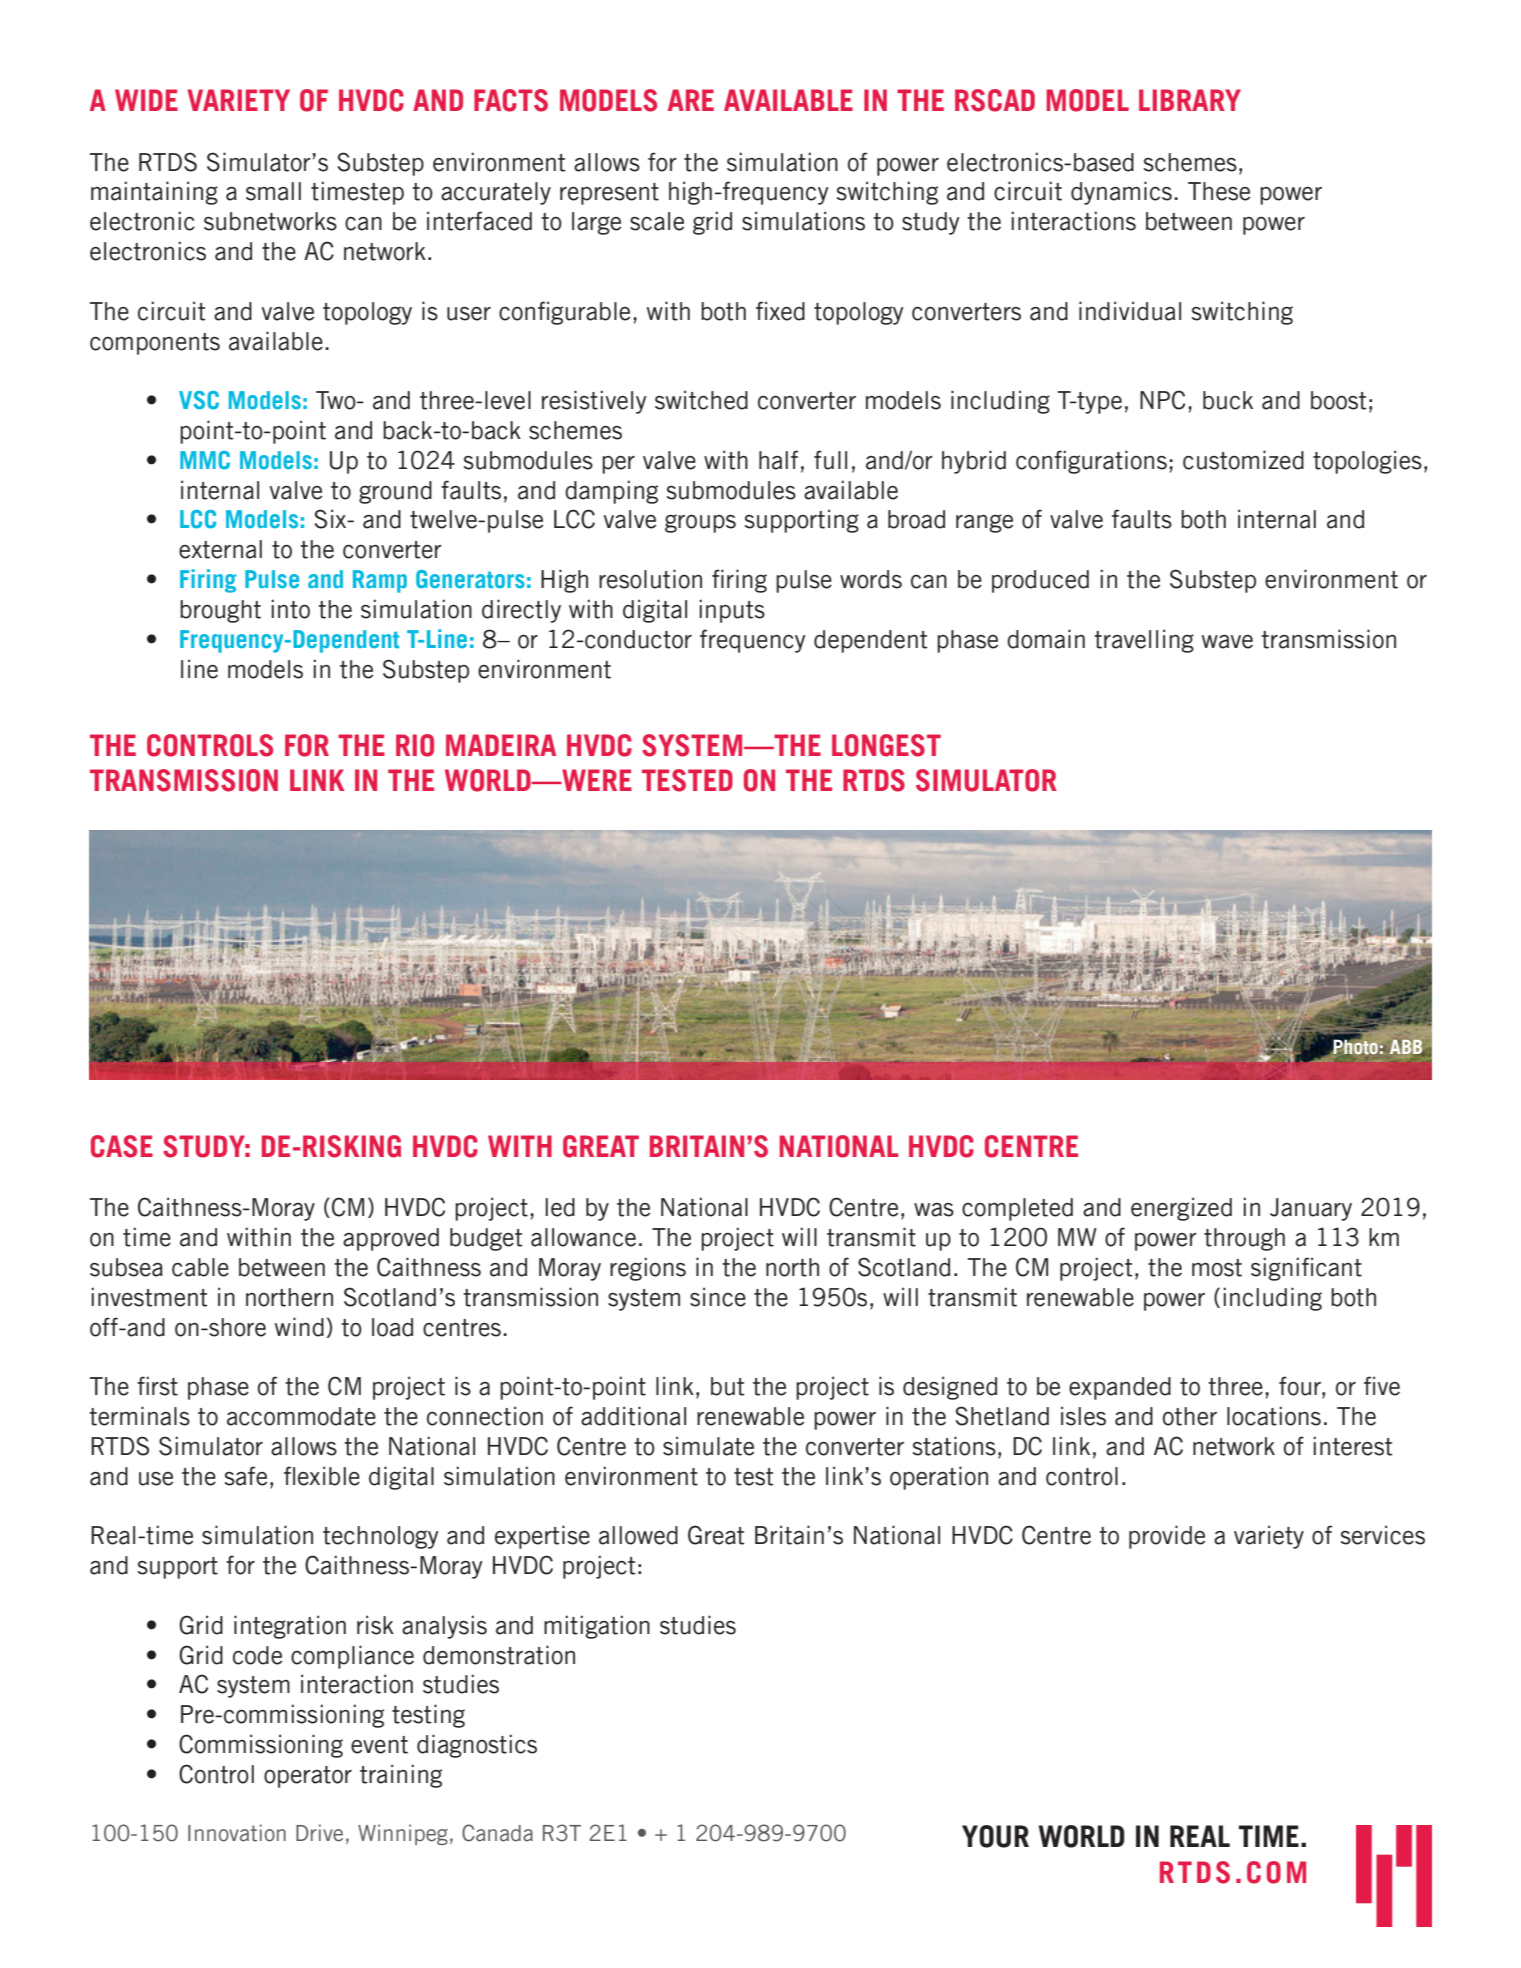 Image resolution: width=1521 pixels, height=1968 pixels. I want to click on ARE, so click(691, 100).
